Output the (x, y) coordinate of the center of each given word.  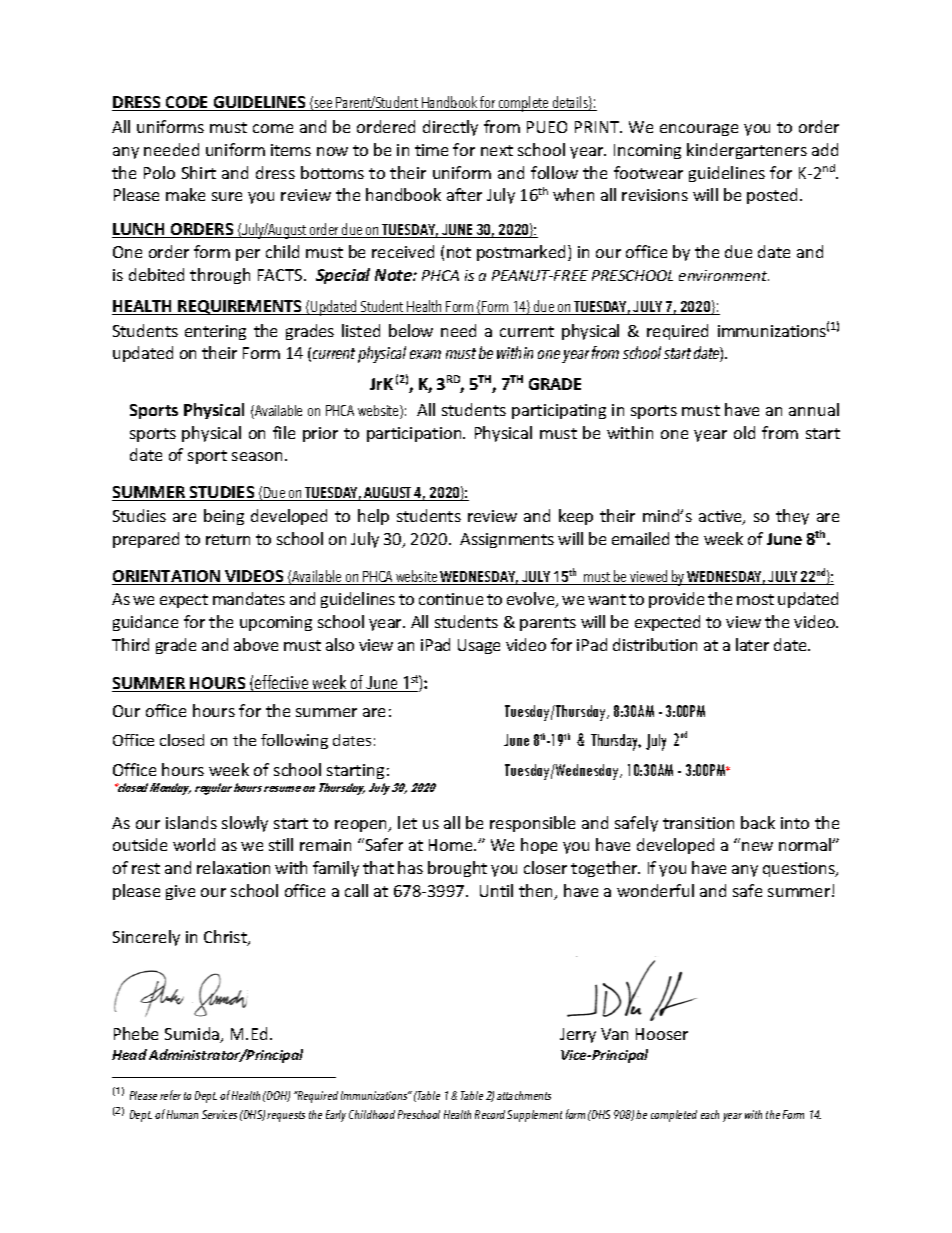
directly (450, 128)
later (752, 644)
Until (496, 890)
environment (724, 275)
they (792, 517)
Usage (479, 646)
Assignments (507, 540)
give (180, 892)
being (224, 517)
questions (800, 869)
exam (425, 354)
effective (282, 683)
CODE (187, 103)
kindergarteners (747, 151)
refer (170, 1095)
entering (215, 332)
